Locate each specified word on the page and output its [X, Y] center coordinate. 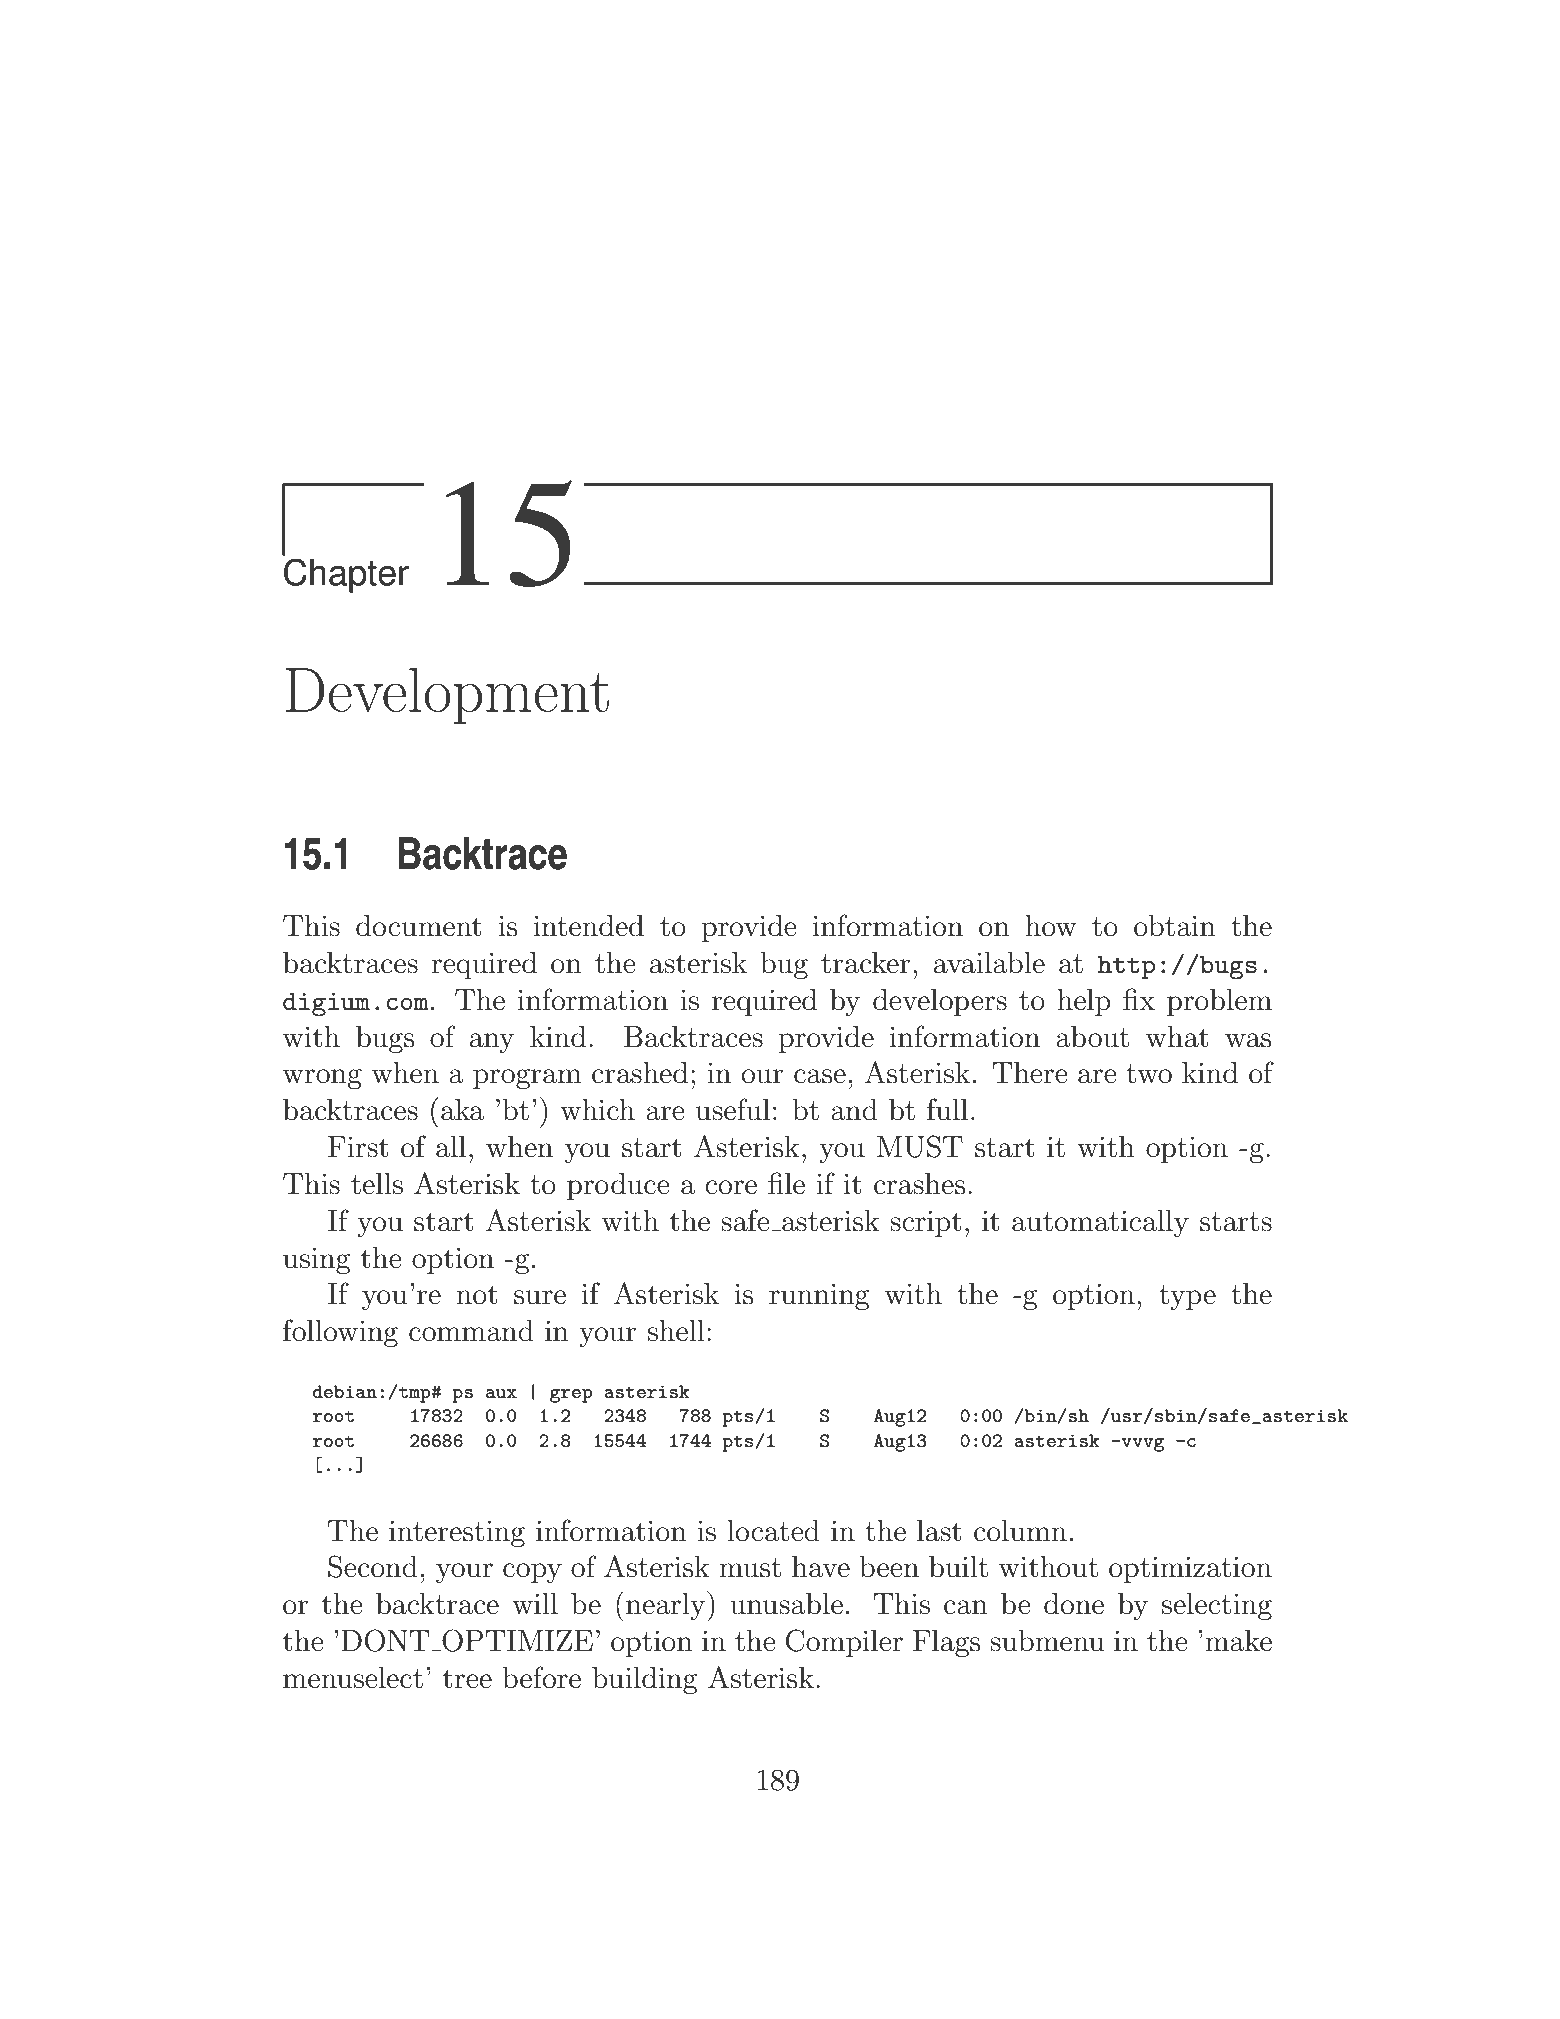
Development [447, 695]
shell [676, 1331]
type [1187, 1297]
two [1149, 1074]
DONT [385, 1640]
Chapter [346, 575]
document [419, 926]
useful [733, 1109]
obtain [1175, 926]
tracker [865, 963]
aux [501, 1393]
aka [462, 1110]
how [1051, 926]
